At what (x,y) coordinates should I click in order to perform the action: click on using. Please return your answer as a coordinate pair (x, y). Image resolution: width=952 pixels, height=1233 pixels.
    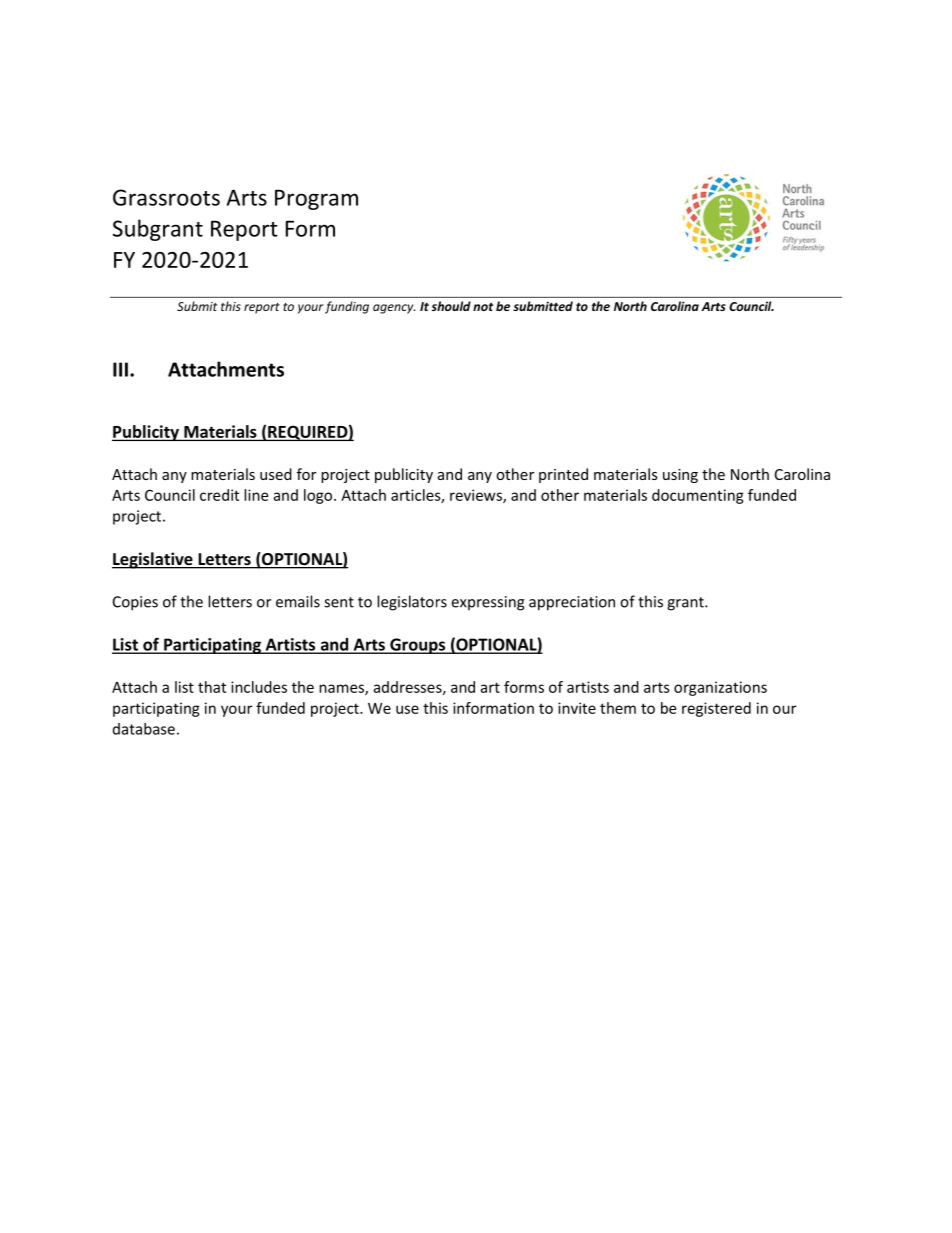
    Looking at the image, I should click on (680, 476).
